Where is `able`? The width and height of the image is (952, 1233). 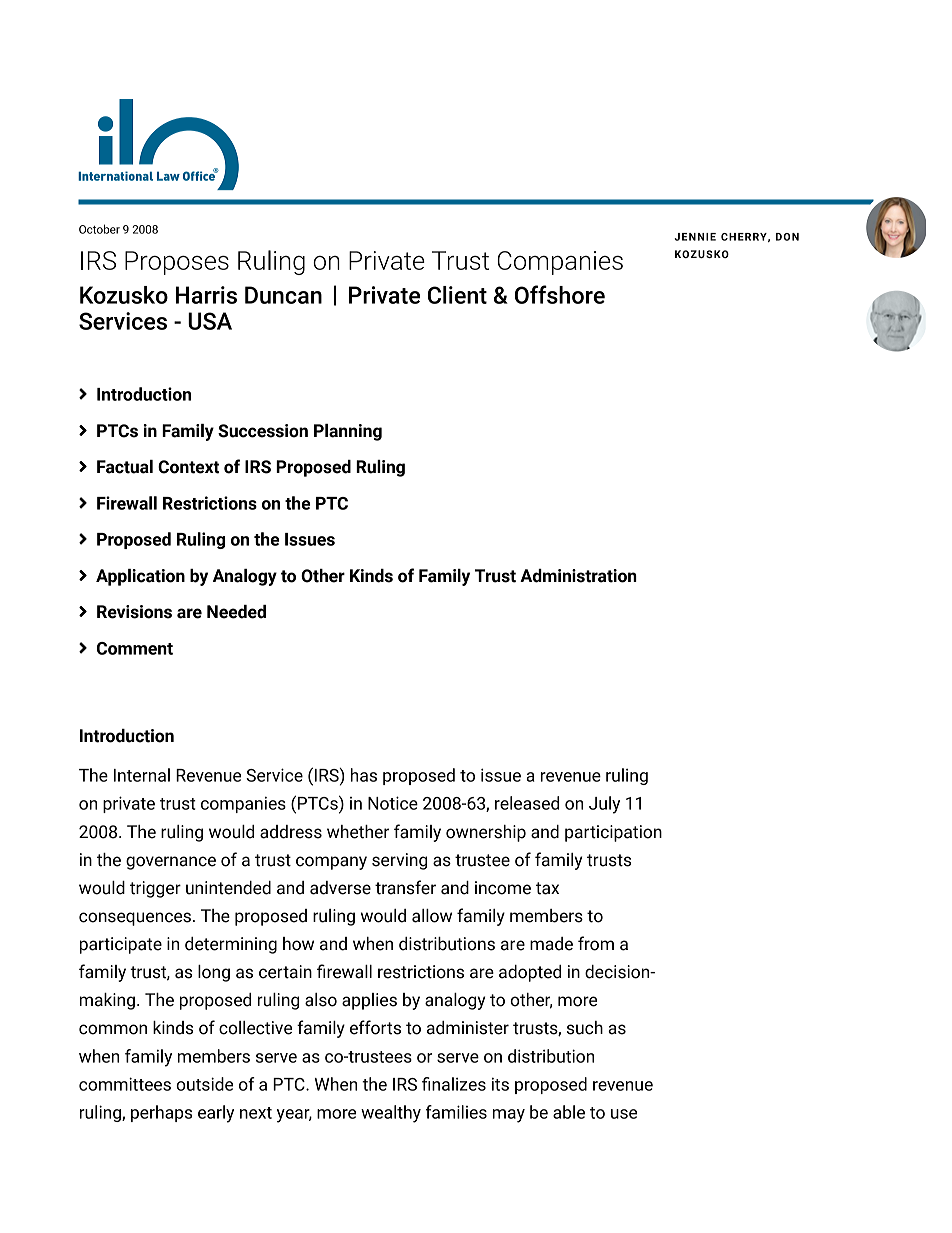 able is located at coordinates (569, 1112).
